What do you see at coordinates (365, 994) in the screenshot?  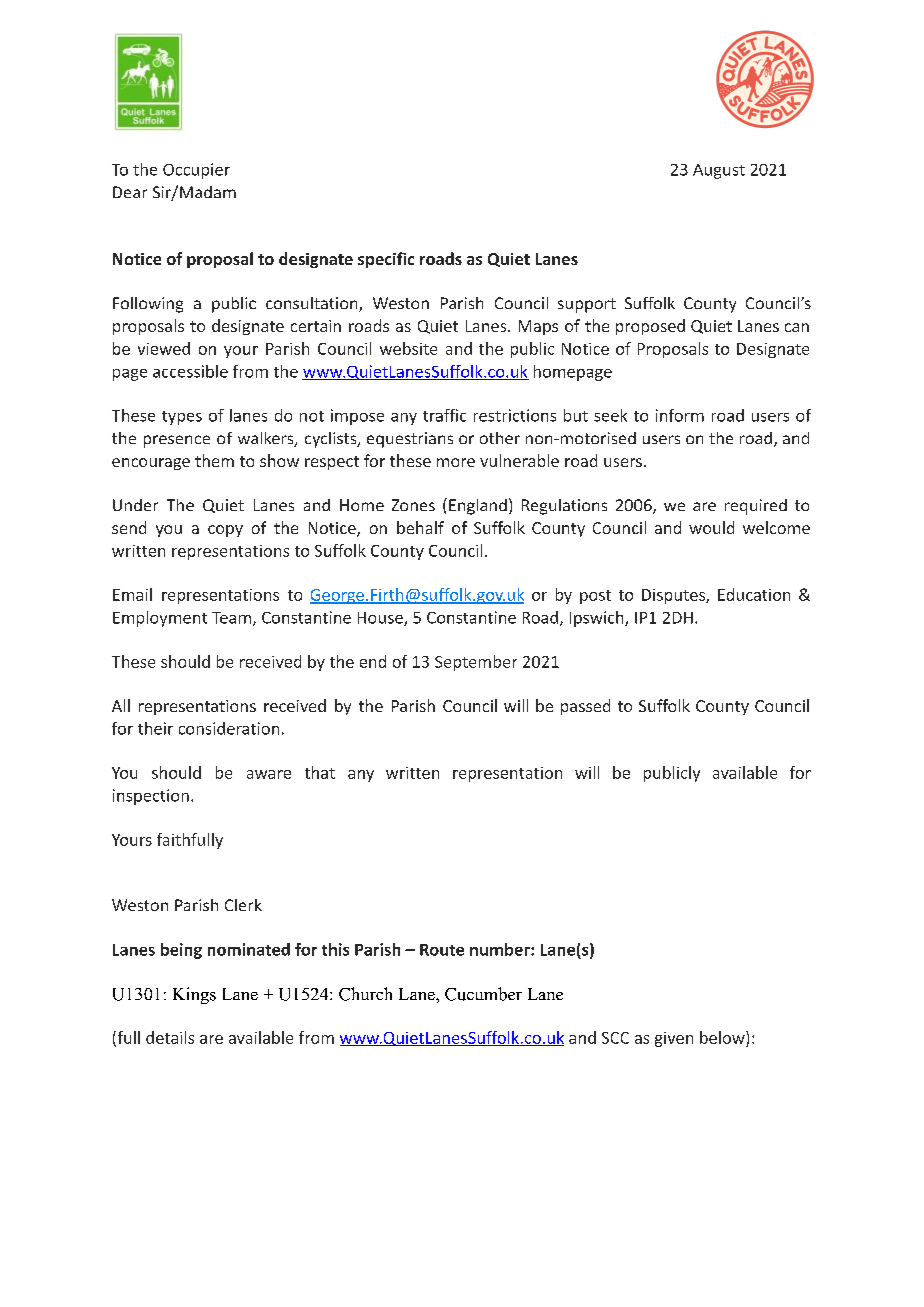 I see `Church` at bounding box center [365, 994].
